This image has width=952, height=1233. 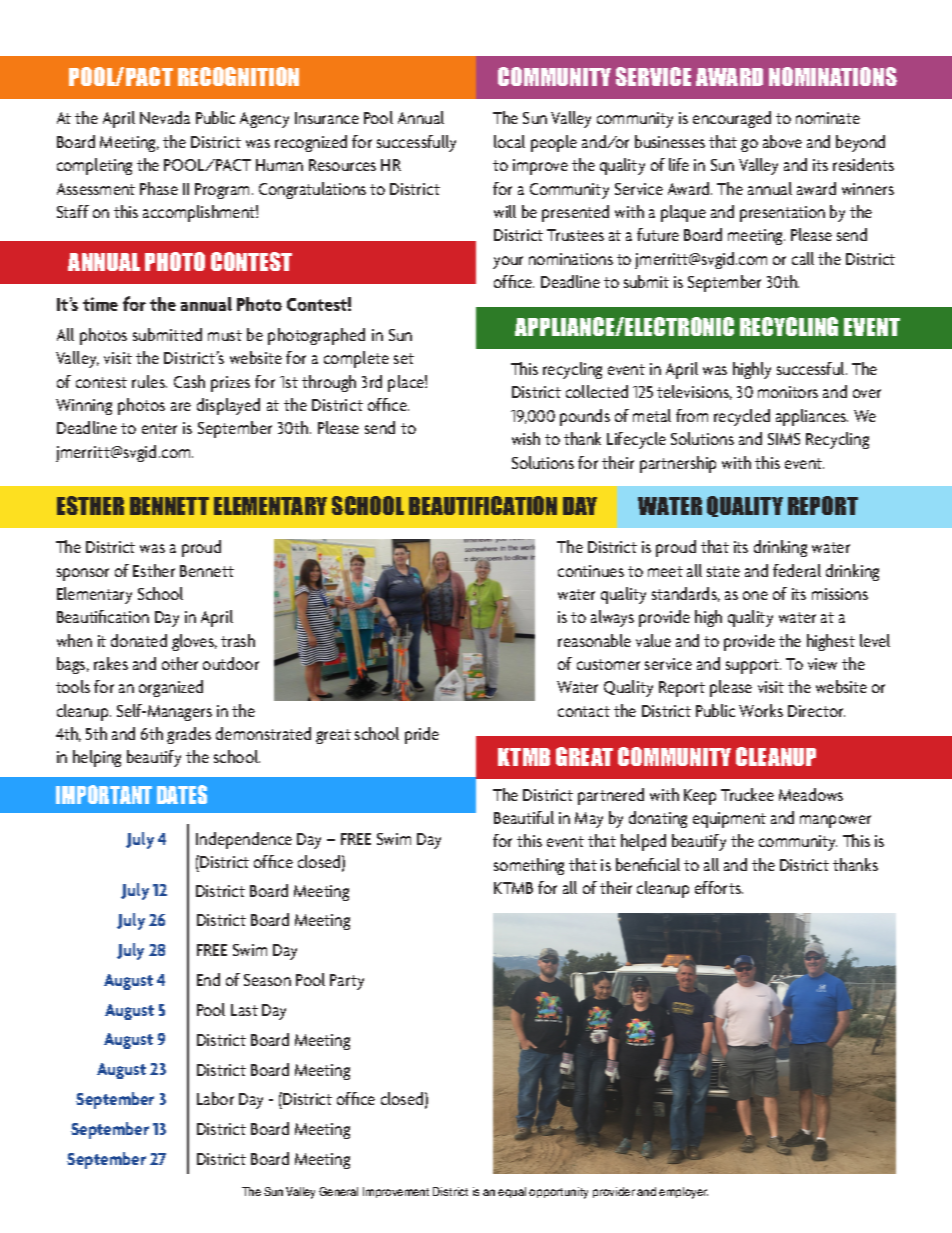 What do you see at coordinates (529, 866) in the image?
I see `something` at bounding box center [529, 866].
